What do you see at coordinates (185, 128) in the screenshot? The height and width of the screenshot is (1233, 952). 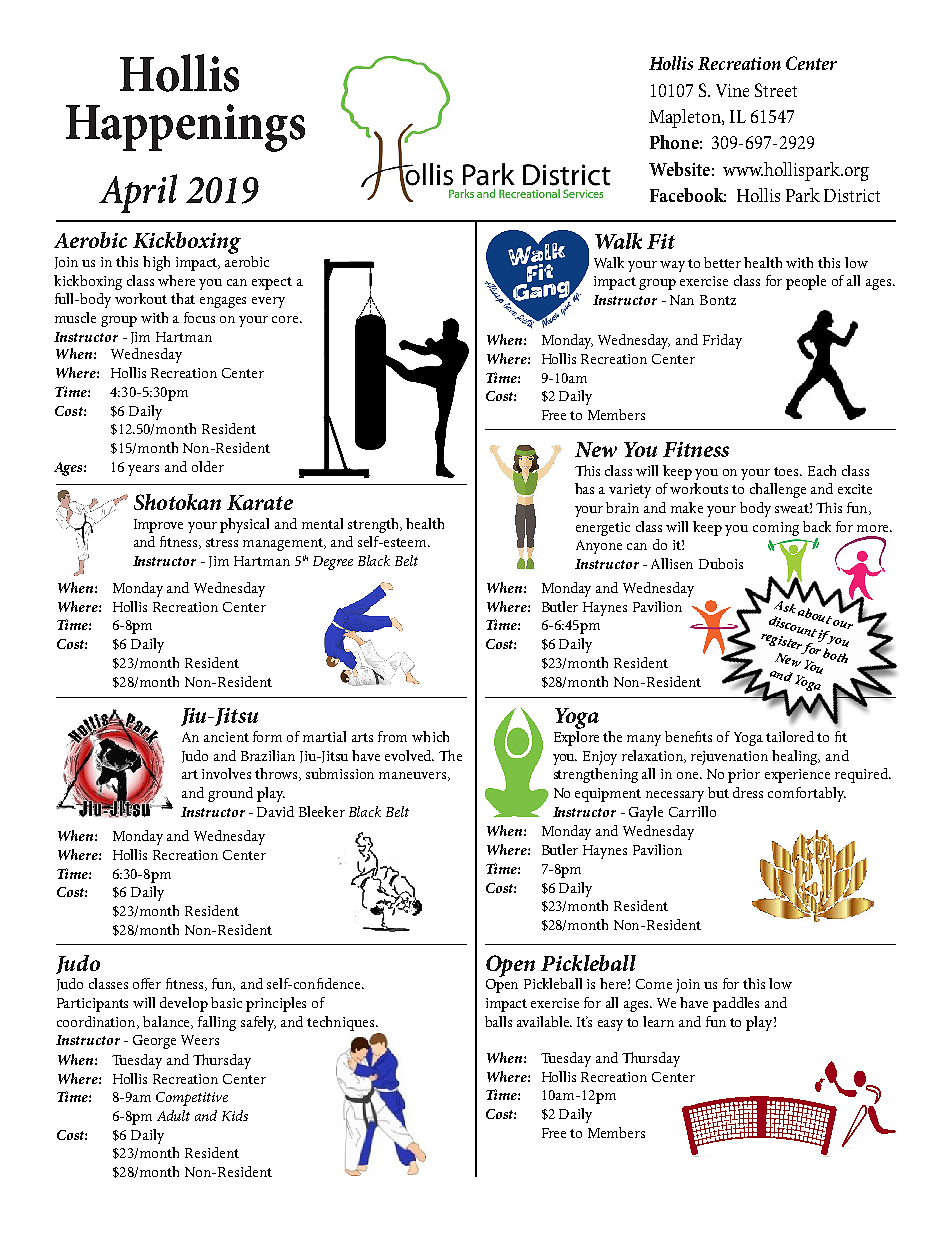 I see `Happenings` at bounding box center [185, 128].
